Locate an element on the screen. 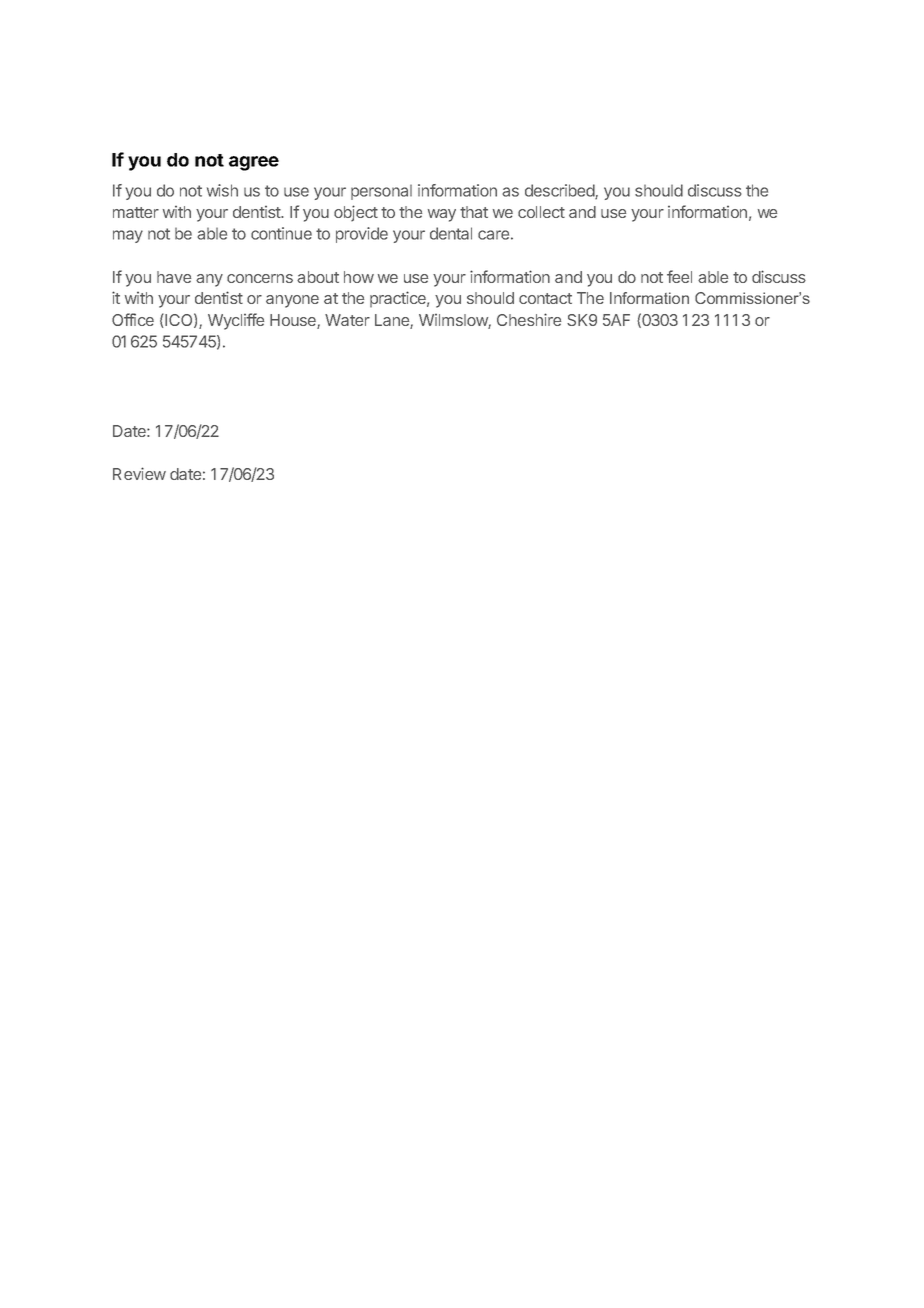 This screenshot has width=924, height=1308. provide is located at coordinates (362, 235).
